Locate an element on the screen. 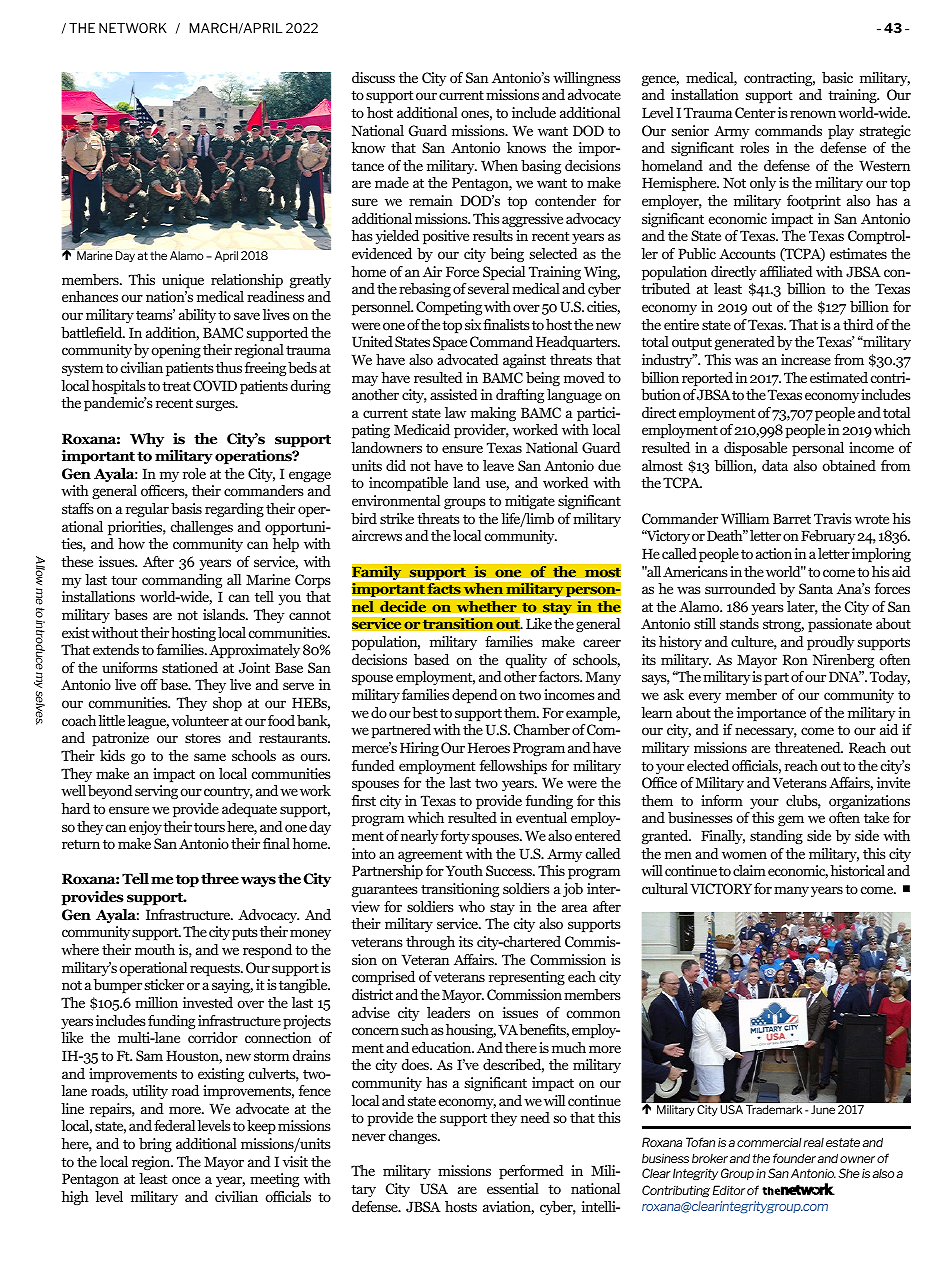 This screenshot has width=952, height=1270. quality is located at coordinates (526, 661).
